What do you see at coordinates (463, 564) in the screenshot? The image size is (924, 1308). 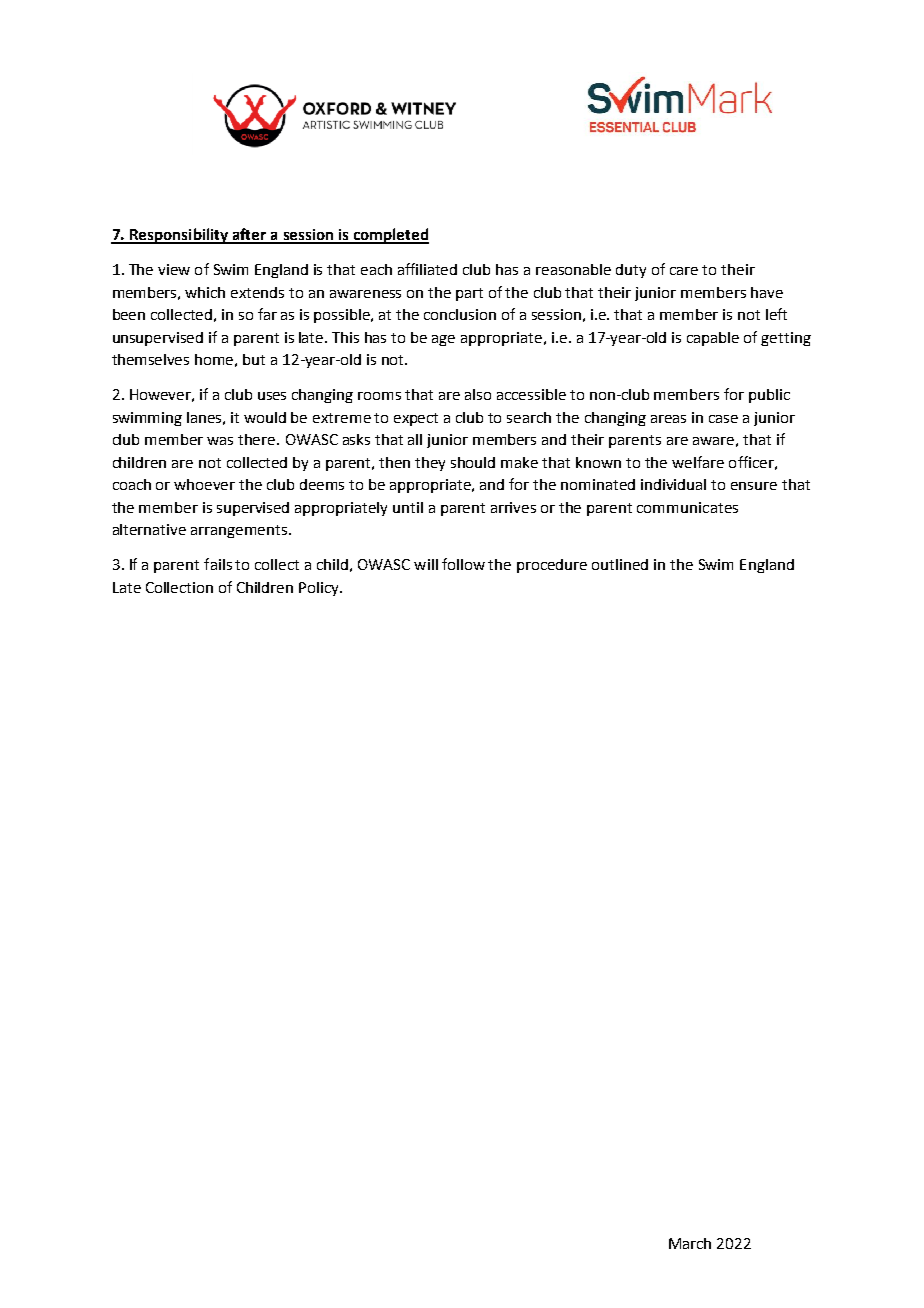 I see `follow` at bounding box center [463, 564].
